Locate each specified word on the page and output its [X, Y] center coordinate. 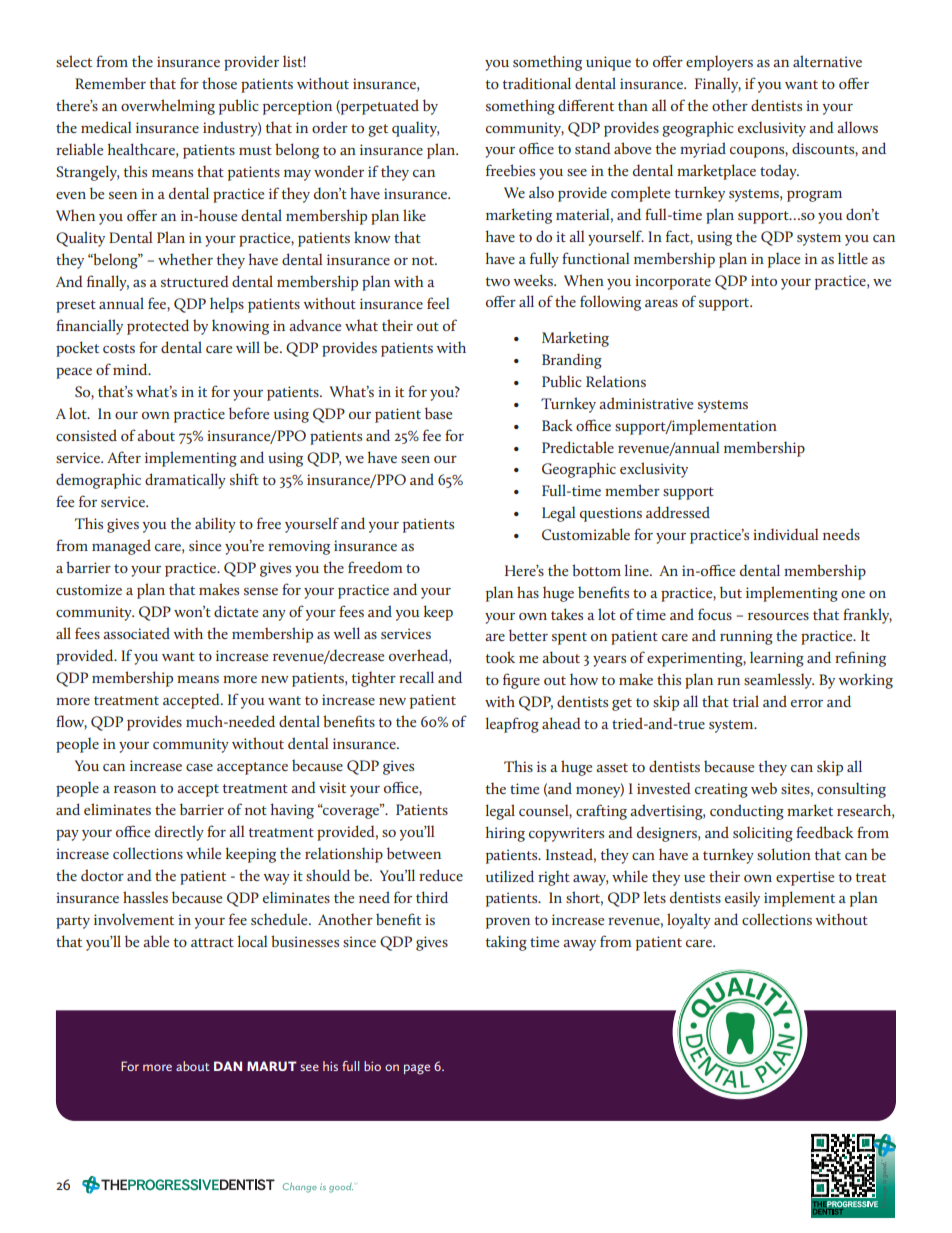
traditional [537, 83]
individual [786, 534]
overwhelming [168, 107]
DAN [228, 1066]
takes [567, 614]
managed [121, 547]
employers [719, 63]
